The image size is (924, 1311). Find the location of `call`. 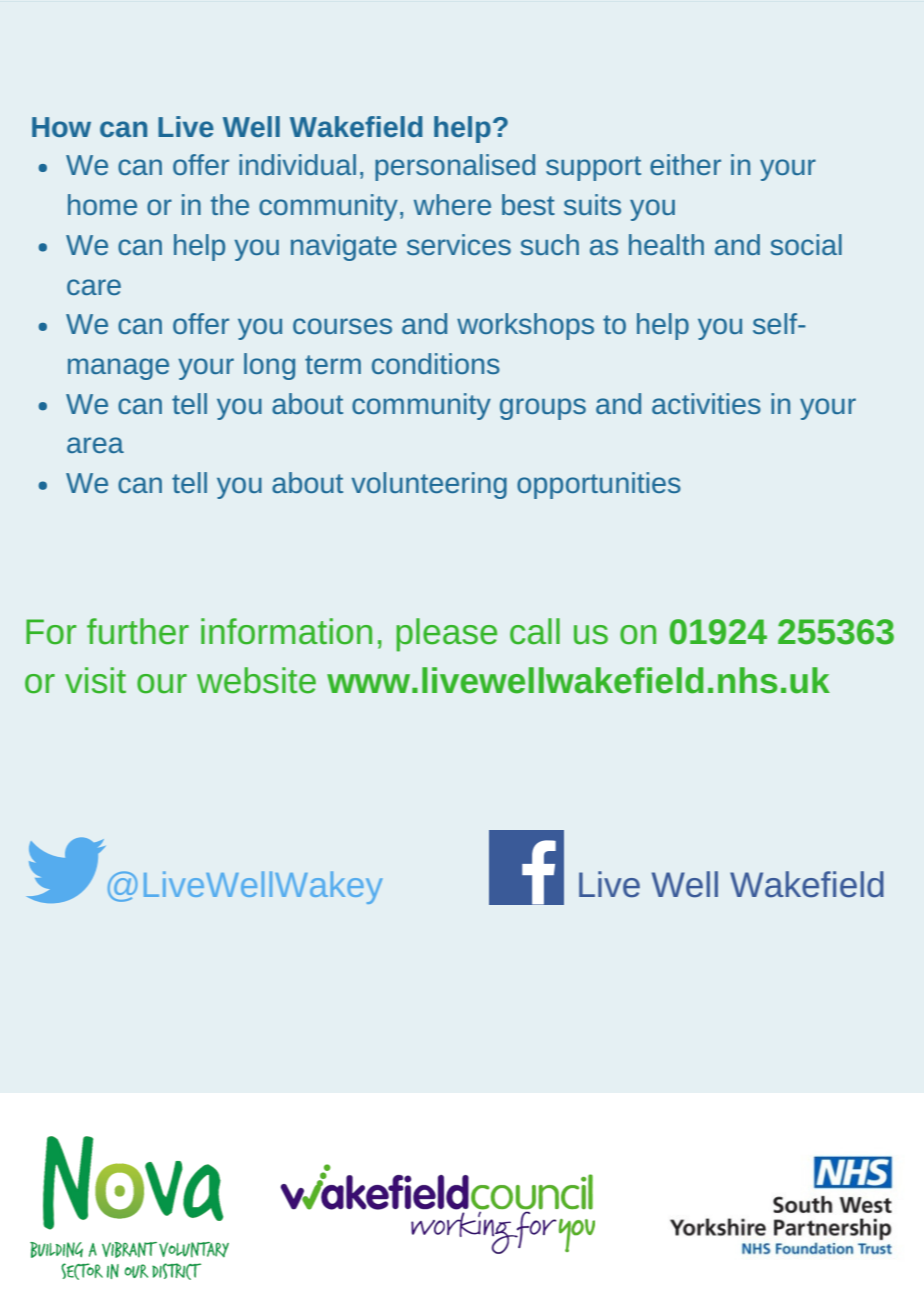

call is located at coordinates (535, 631).
